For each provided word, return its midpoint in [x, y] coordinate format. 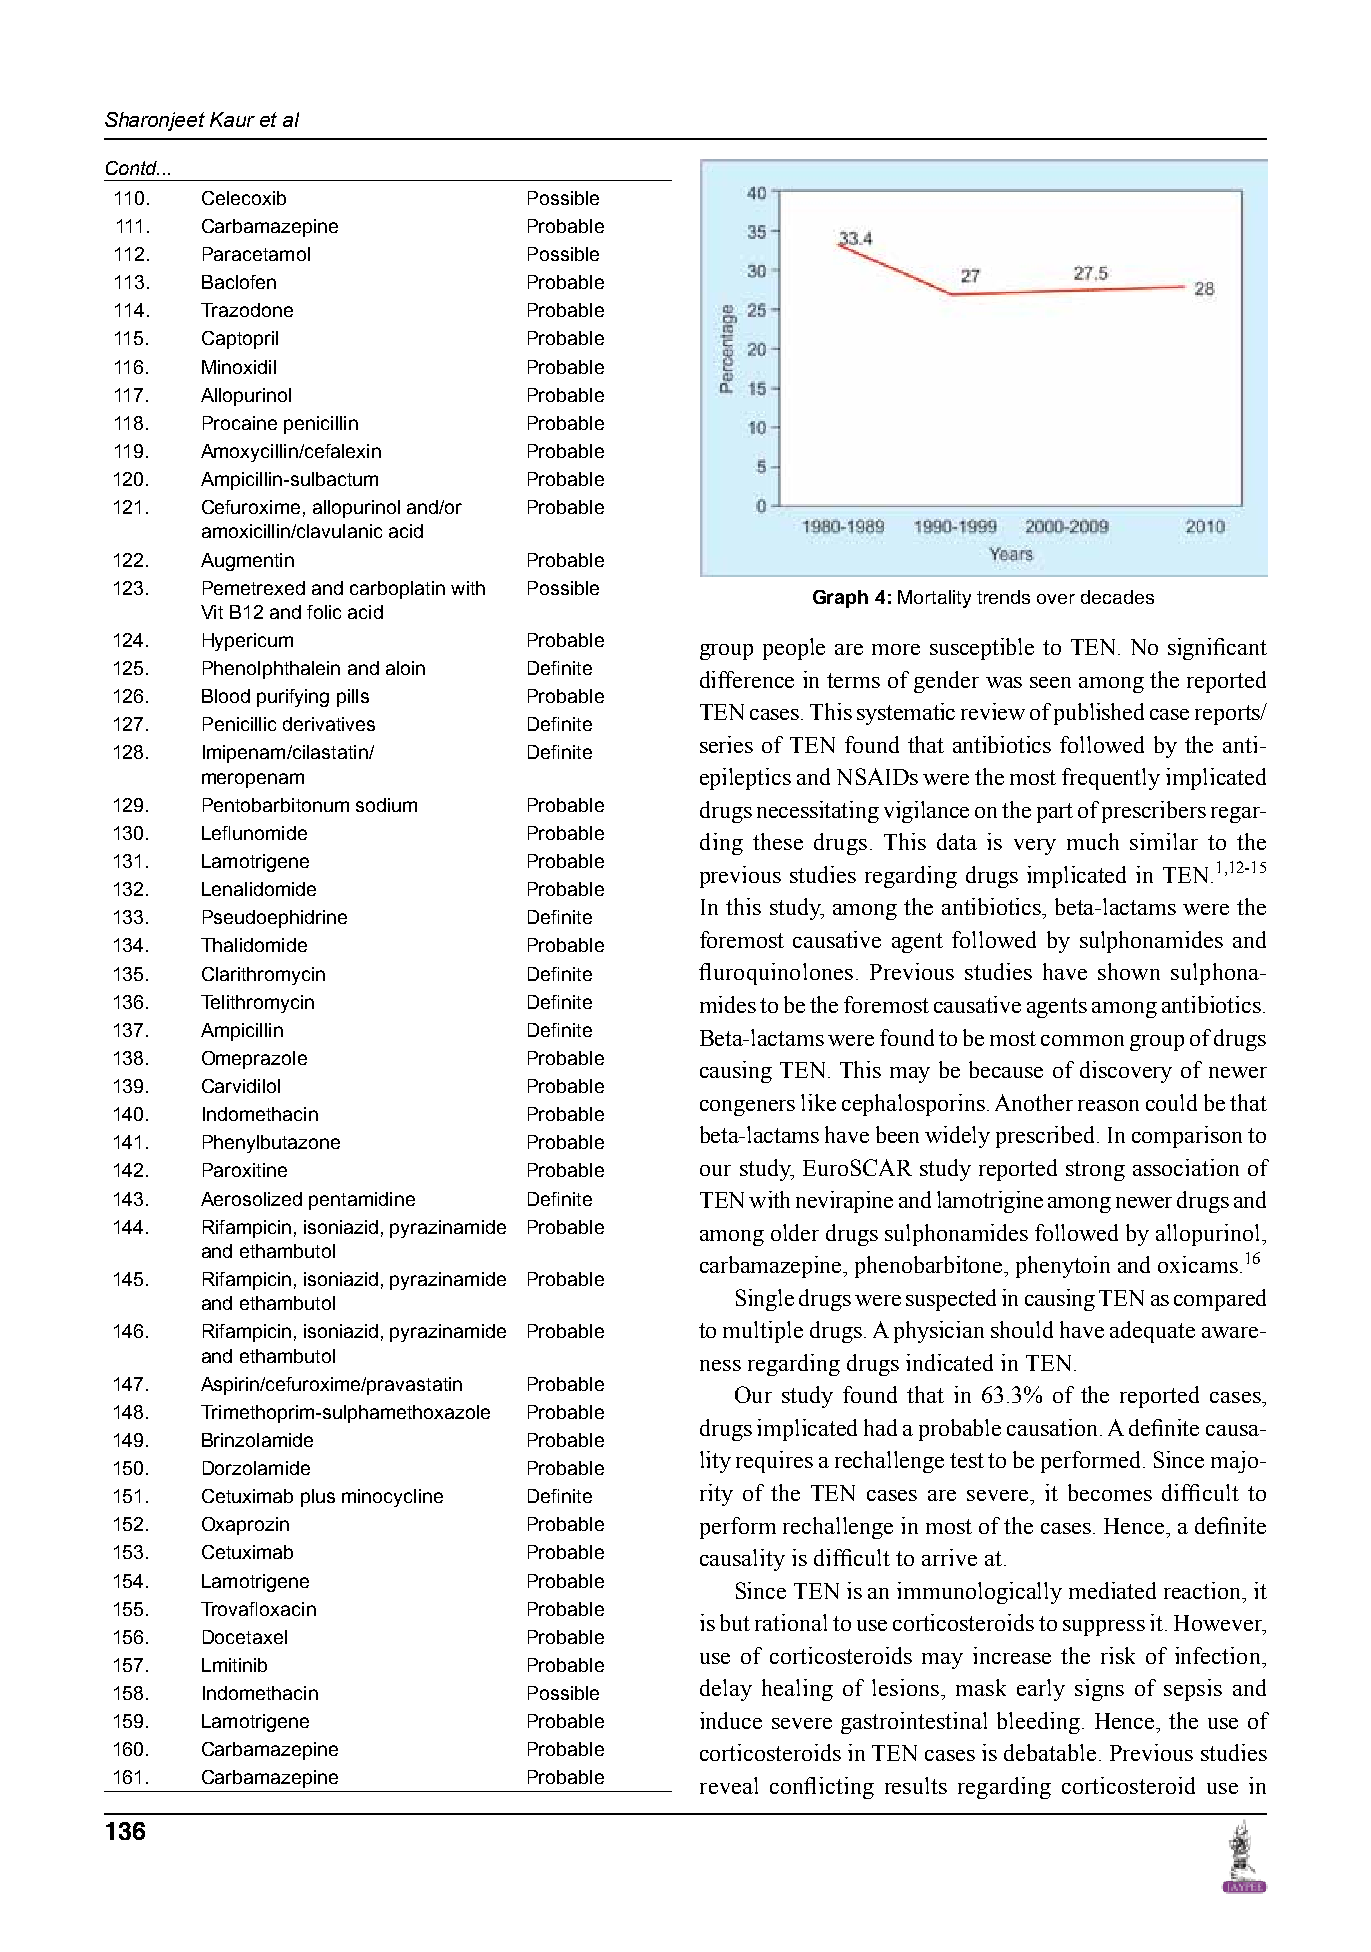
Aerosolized [251, 1199]
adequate [1152, 1332]
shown [1129, 971]
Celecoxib [244, 198]
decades [1117, 597]
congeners [747, 1108]
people [794, 649]
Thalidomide [254, 945]
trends [1003, 597]
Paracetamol [256, 254]
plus [318, 1498]
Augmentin [247, 562]
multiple [763, 1332]
